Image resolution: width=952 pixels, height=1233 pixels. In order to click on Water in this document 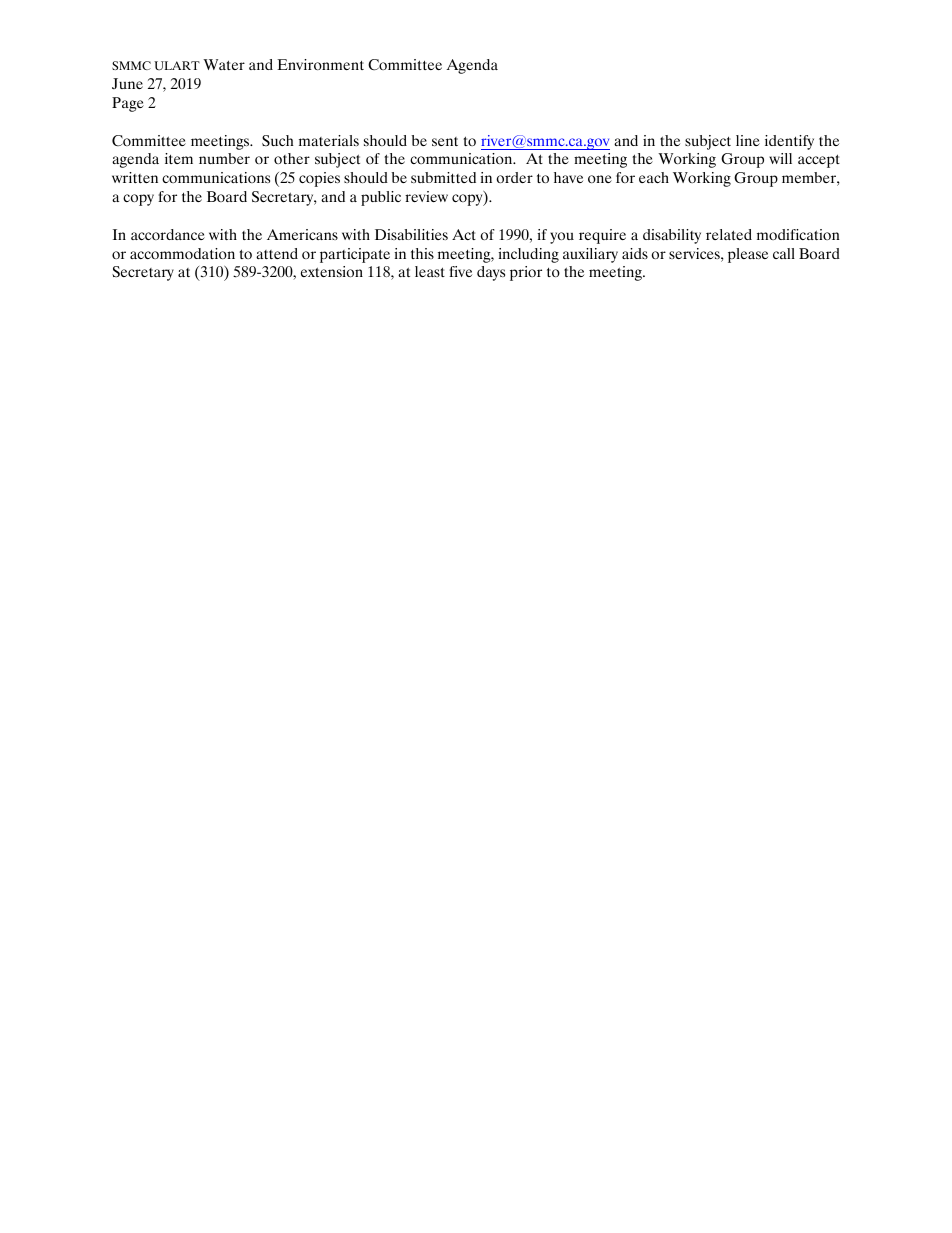, I will do `click(224, 64)`.
